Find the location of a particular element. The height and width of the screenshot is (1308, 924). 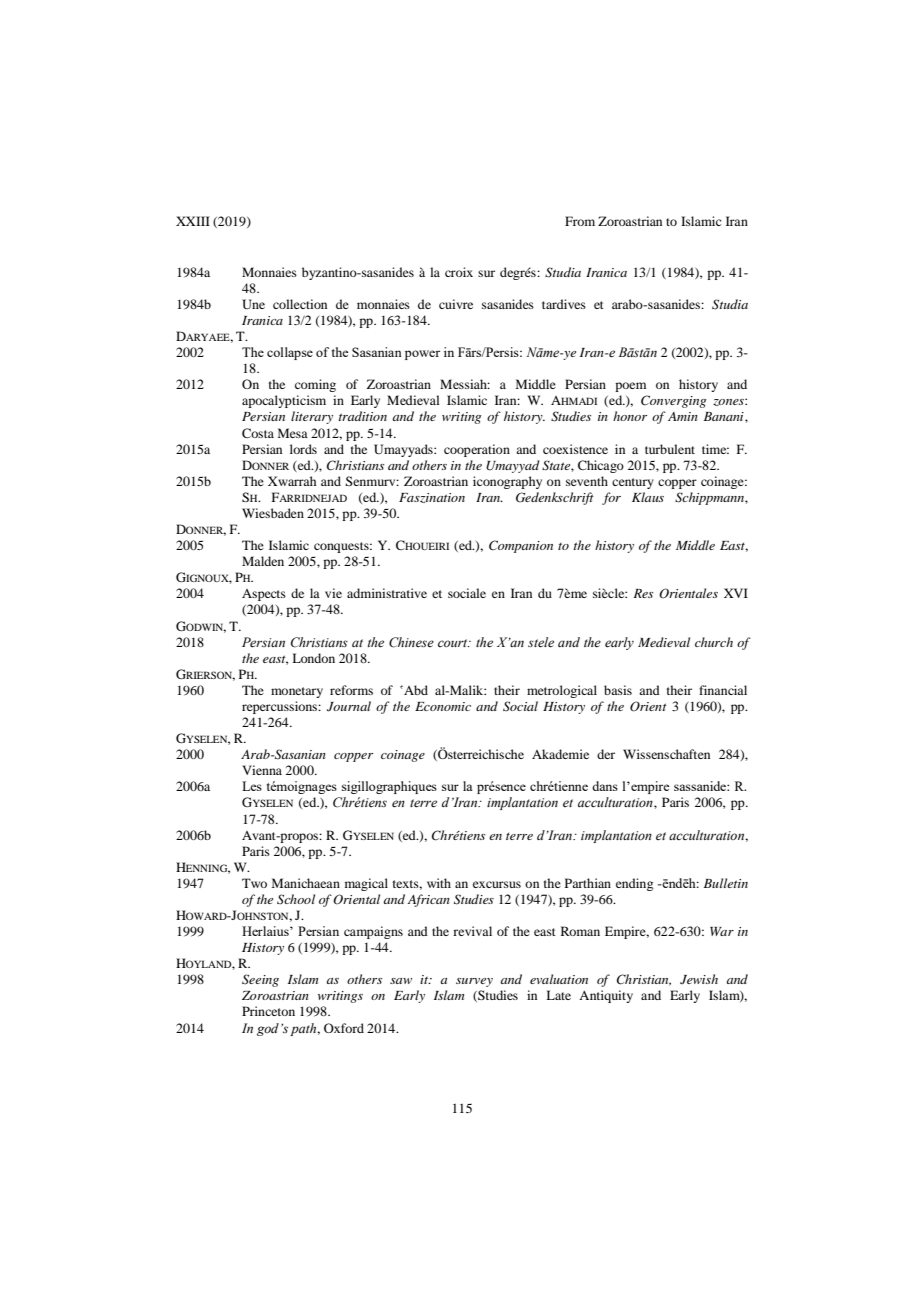

From is located at coordinates (580, 221).
